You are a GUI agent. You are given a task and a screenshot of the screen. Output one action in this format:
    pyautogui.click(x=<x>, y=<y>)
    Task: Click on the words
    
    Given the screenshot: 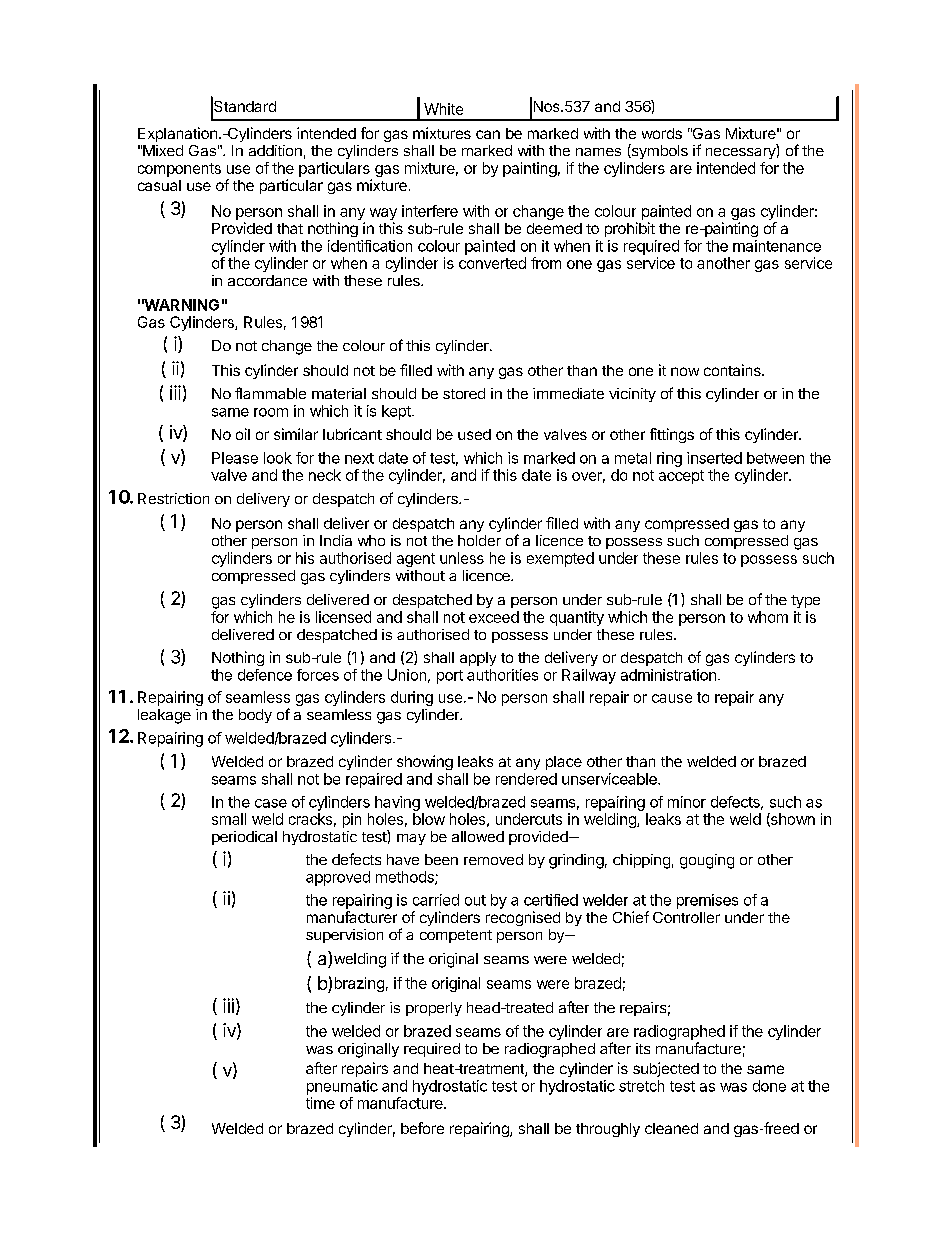 What is the action you would take?
    pyautogui.click(x=662, y=133)
